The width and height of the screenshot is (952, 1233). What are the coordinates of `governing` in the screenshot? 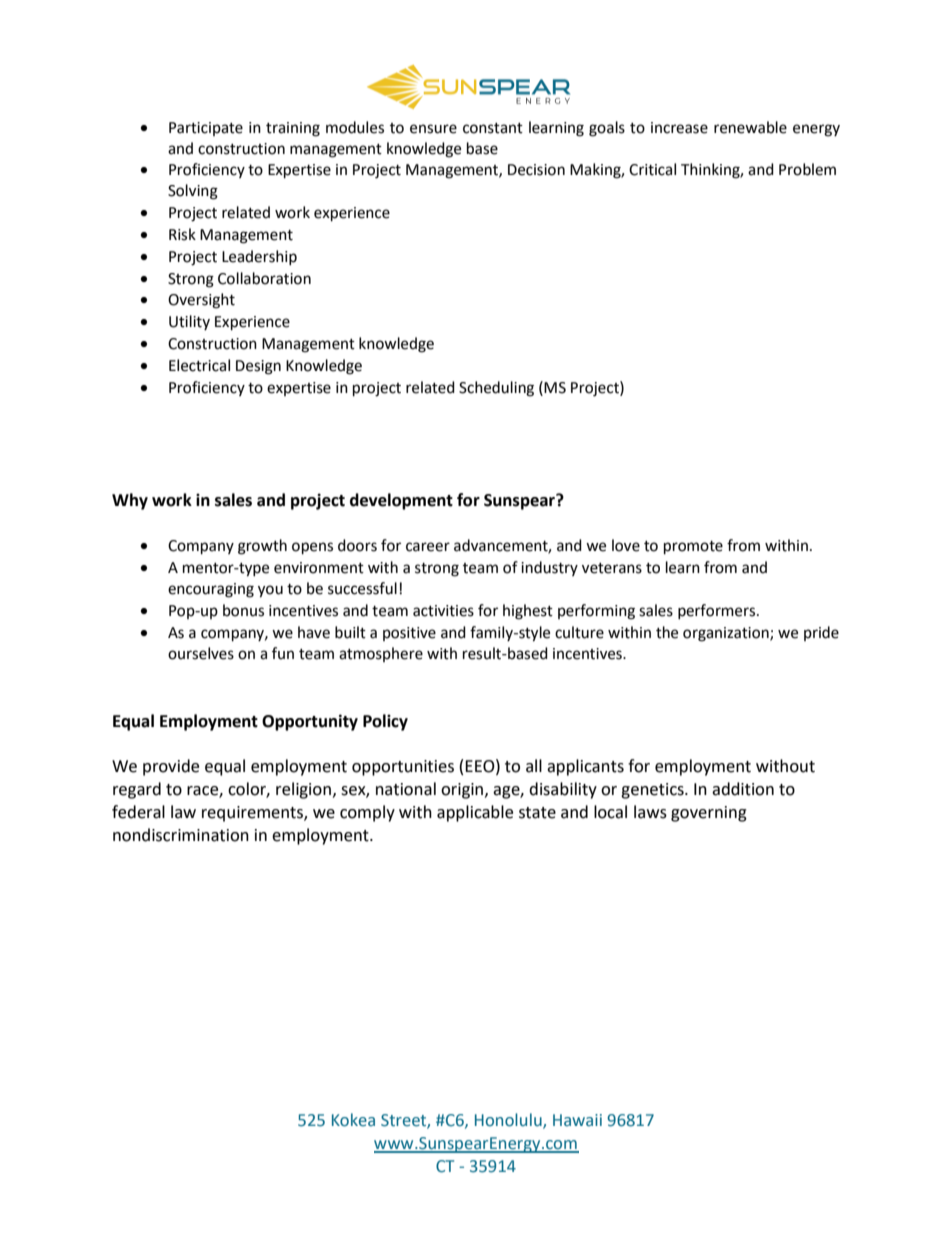 It's located at (709, 814).
